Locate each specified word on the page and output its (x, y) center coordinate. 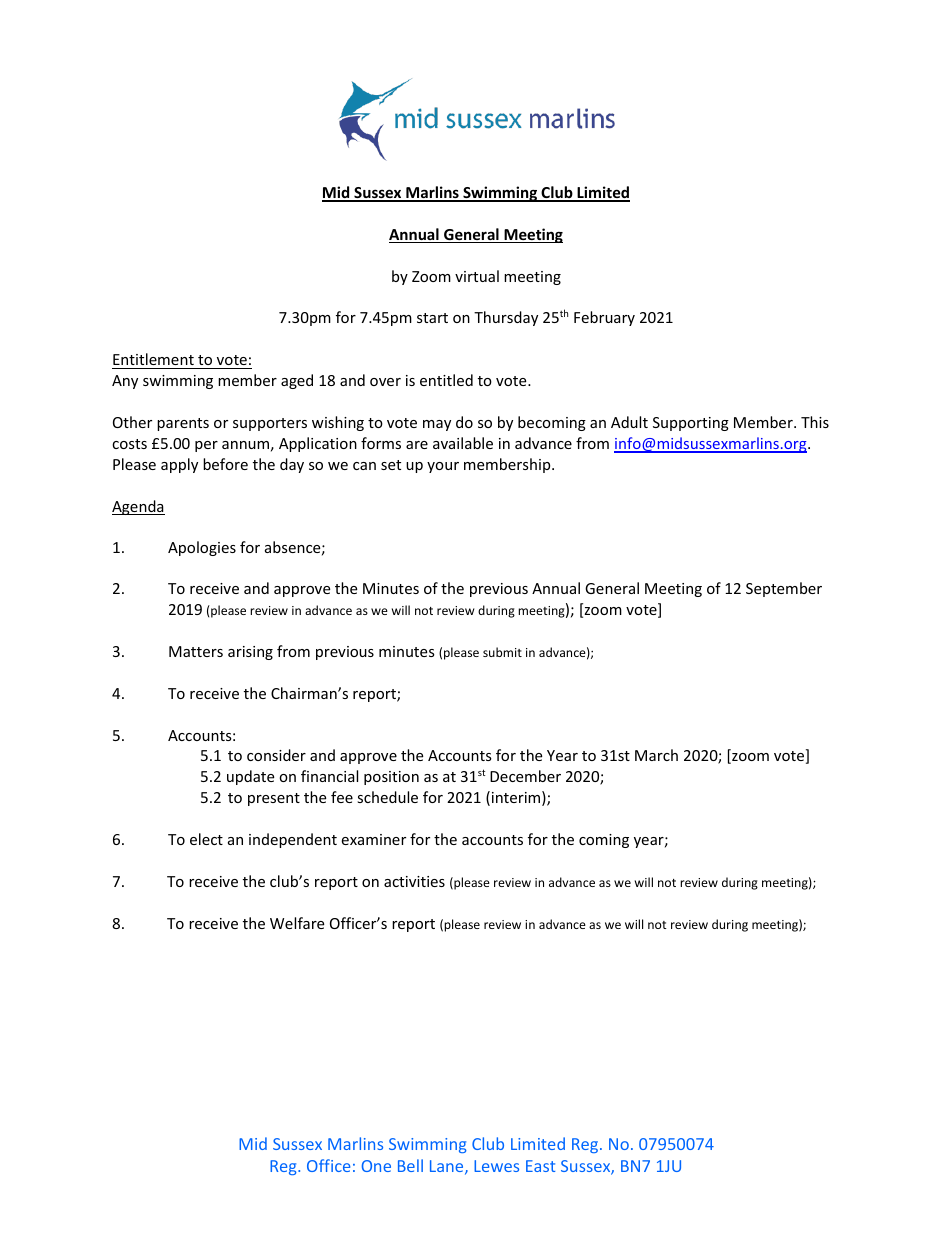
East (540, 1166)
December (525, 776)
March (656, 755)
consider (276, 755)
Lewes (496, 1166)
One (376, 1166)
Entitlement (153, 359)
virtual (477, 276)
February (604, 318)
